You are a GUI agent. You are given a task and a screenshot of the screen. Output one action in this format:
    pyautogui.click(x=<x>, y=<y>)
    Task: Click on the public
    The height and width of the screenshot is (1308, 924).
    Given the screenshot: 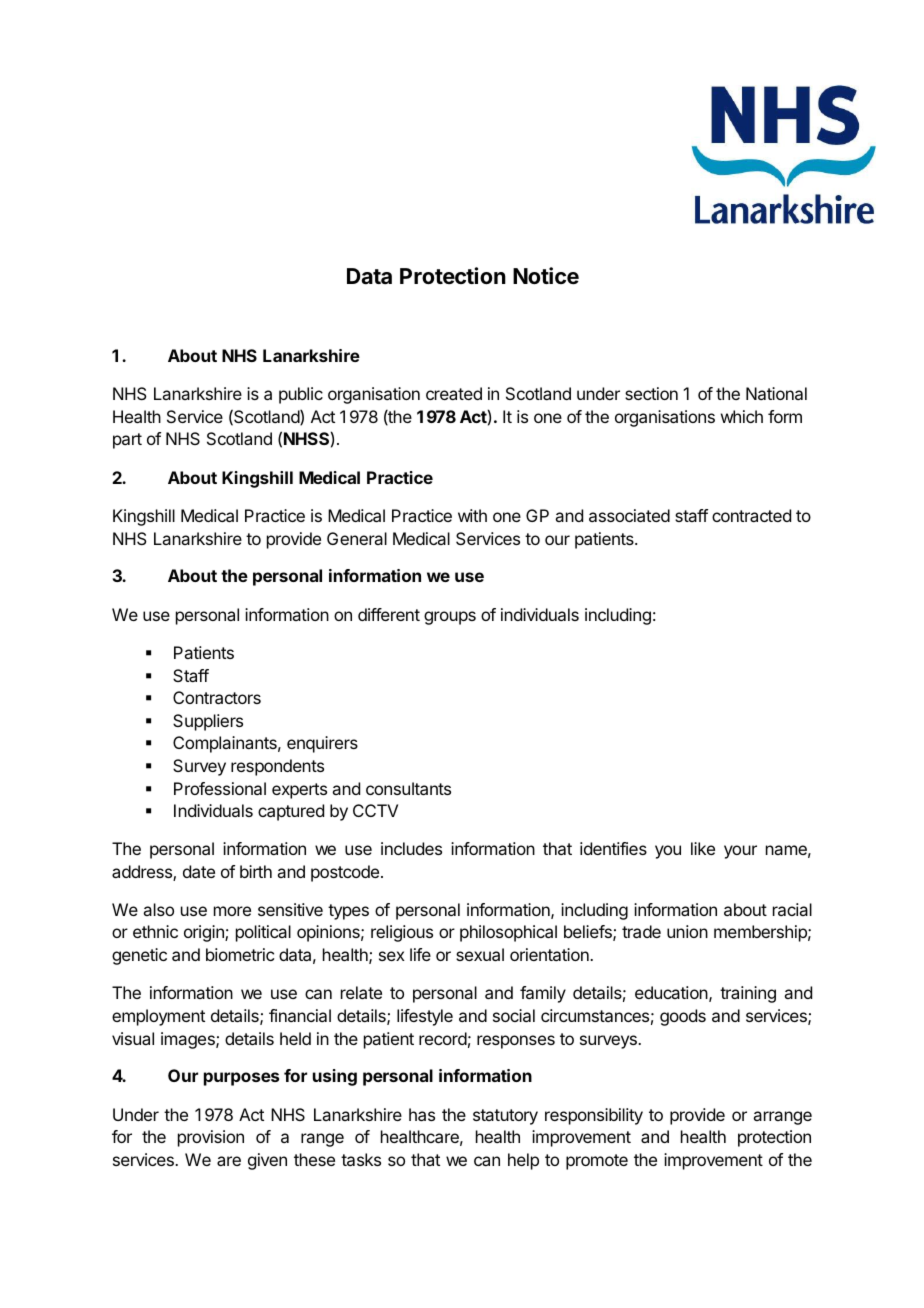 What is the action you would take?
    pyautogui.click(x=301, y=395)
